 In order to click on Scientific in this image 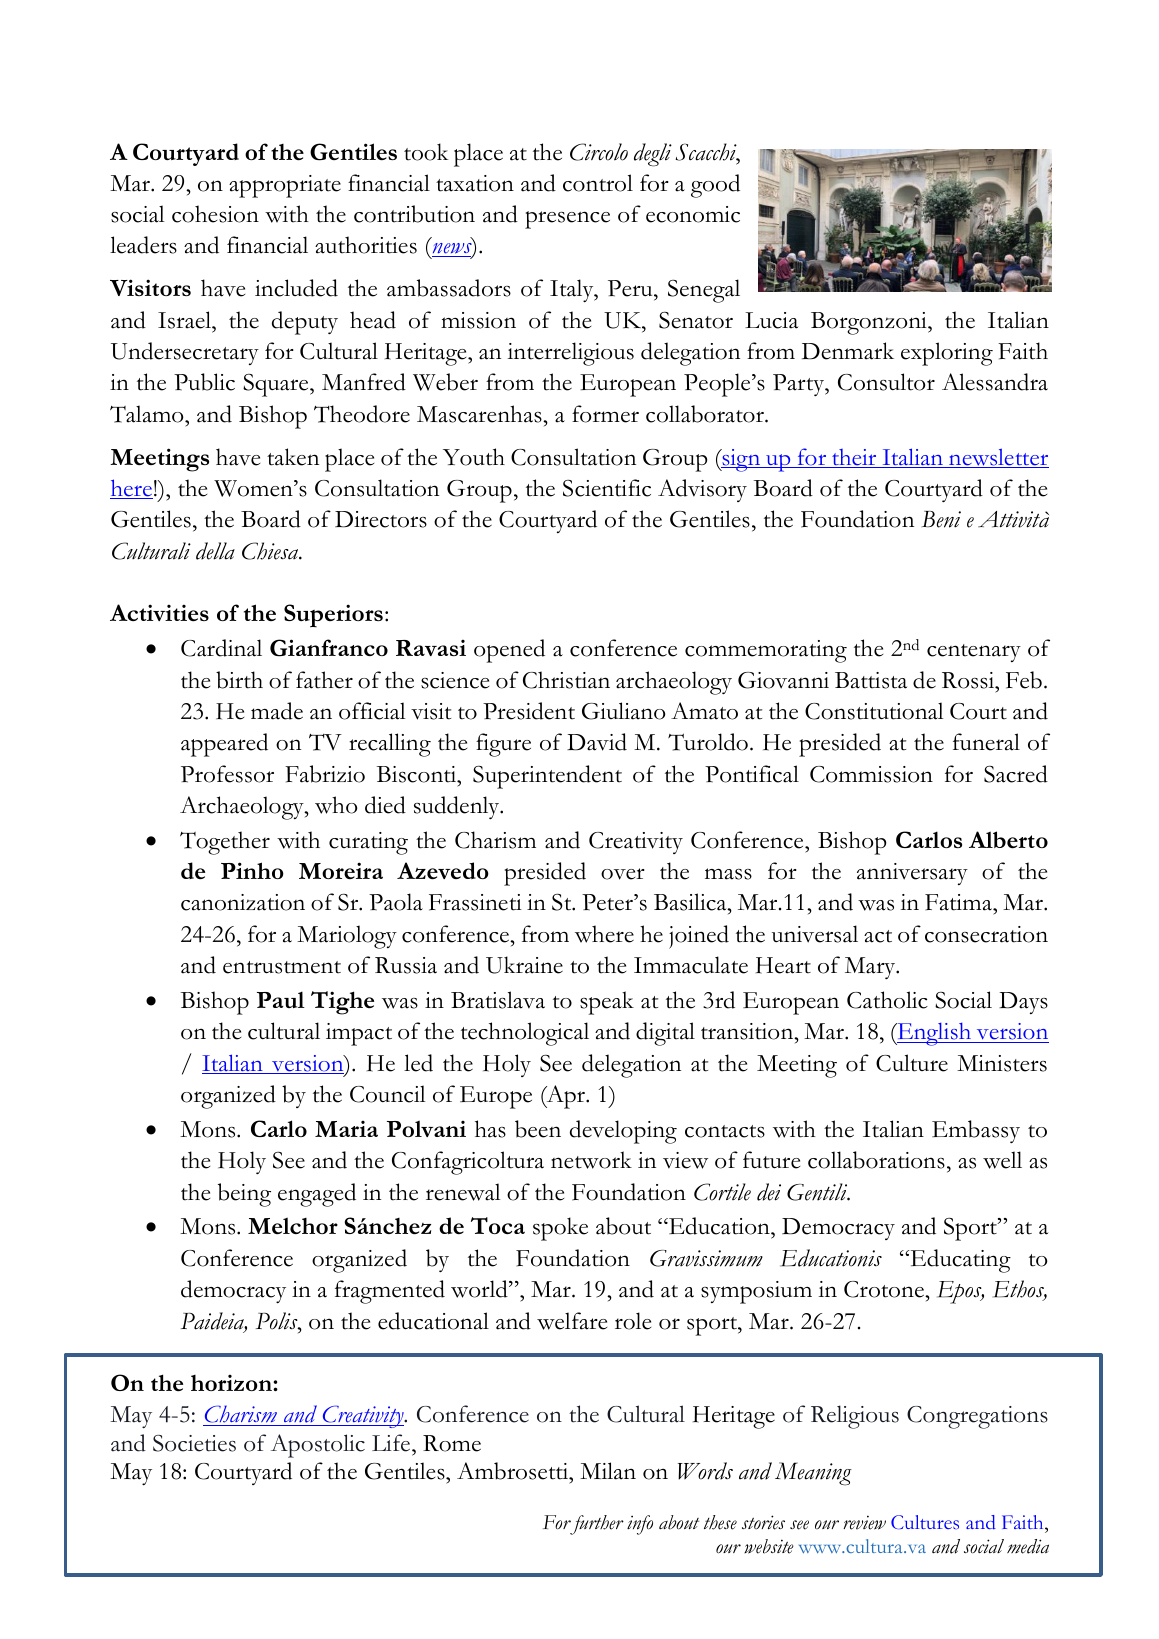, I will do `click(607, 488)`.
